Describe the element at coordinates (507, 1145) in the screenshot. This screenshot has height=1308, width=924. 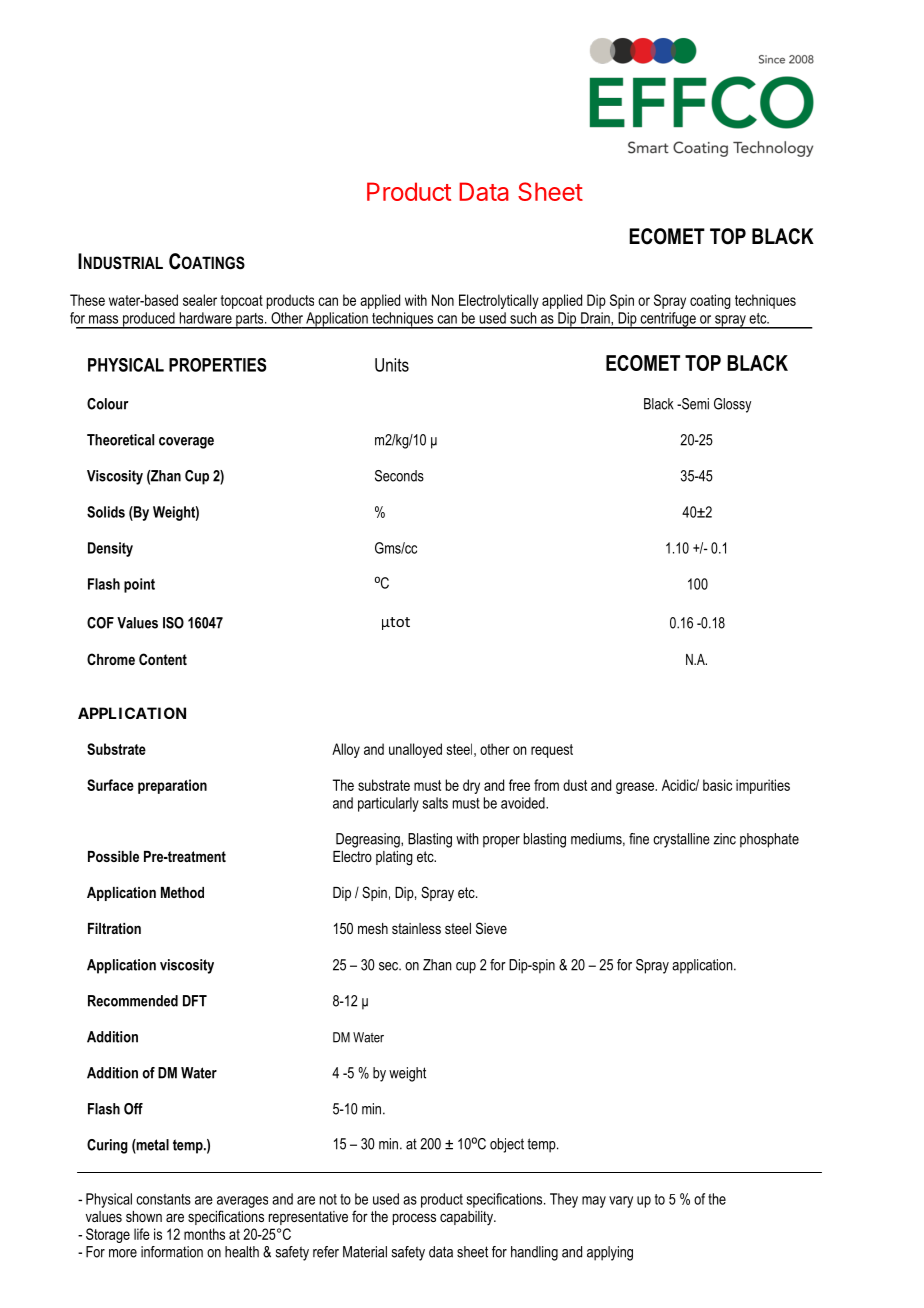
I see `object` at that location.
